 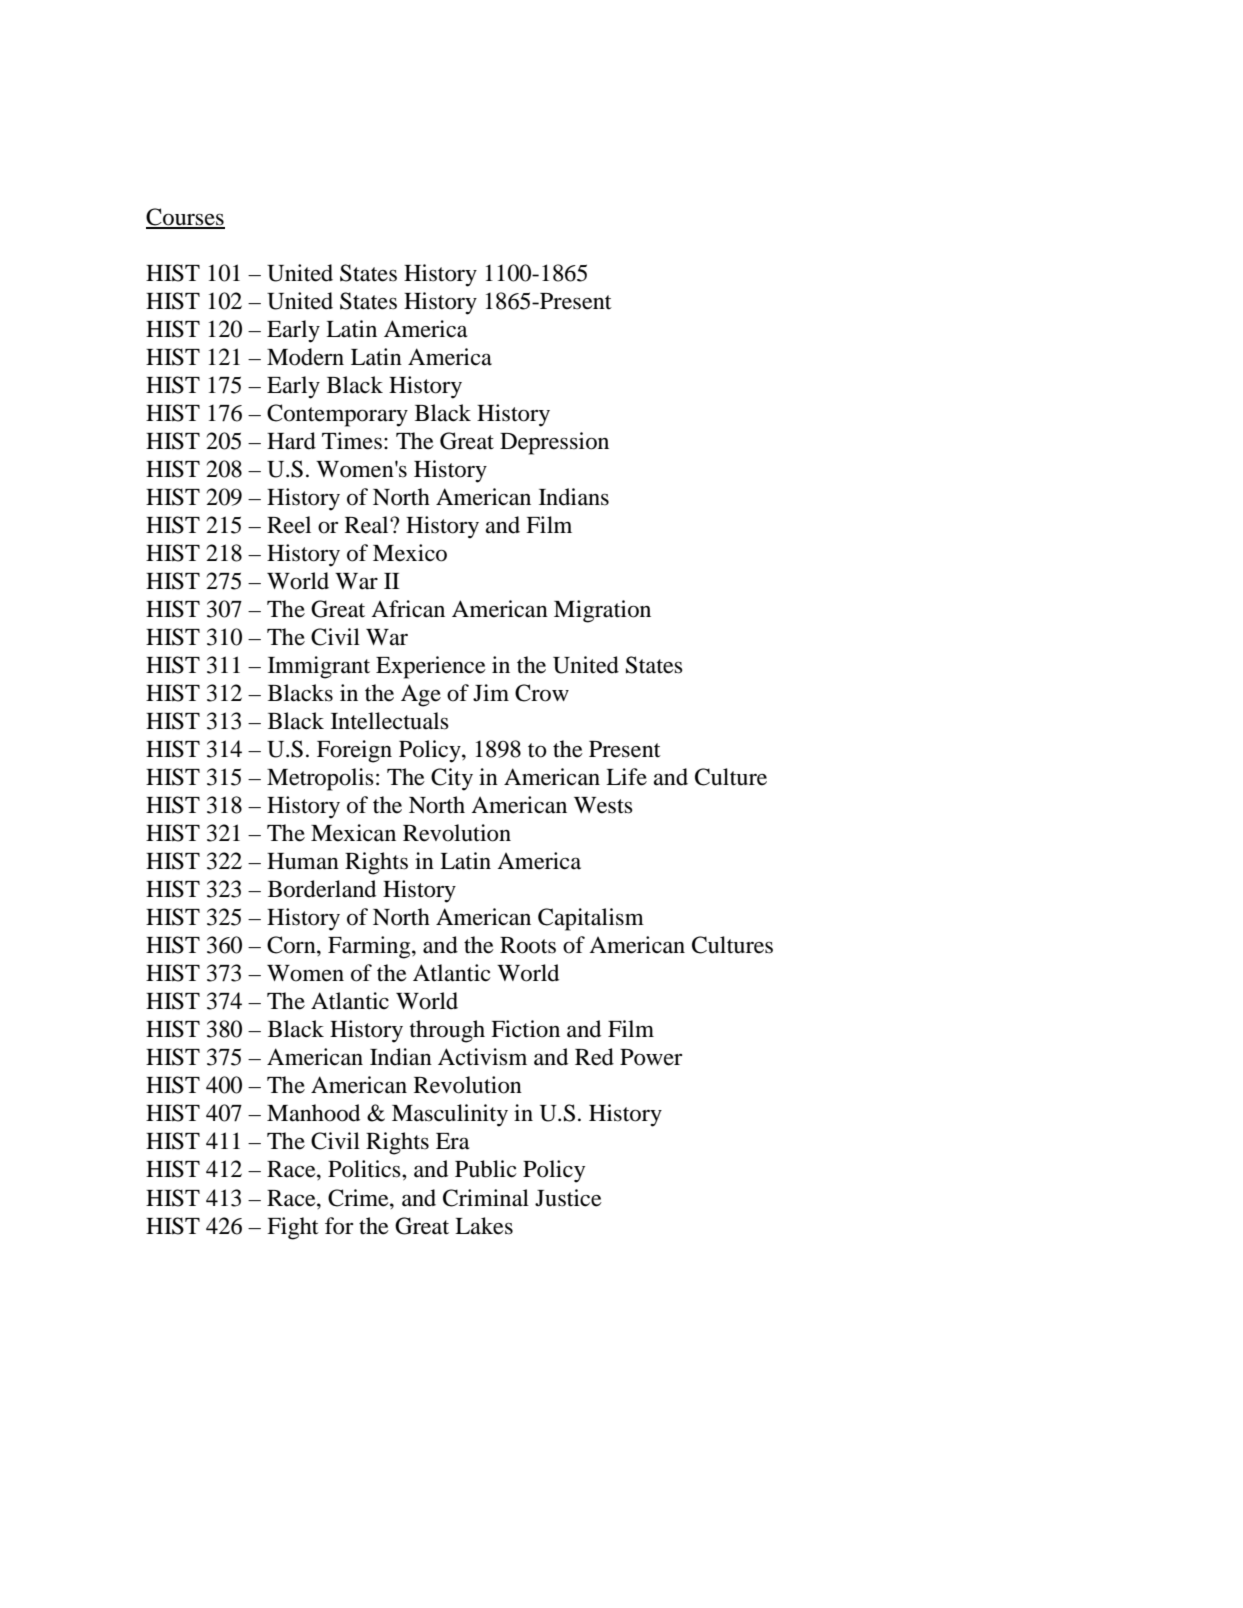 I want to click on Fight, so click(x=293, y=1228).
